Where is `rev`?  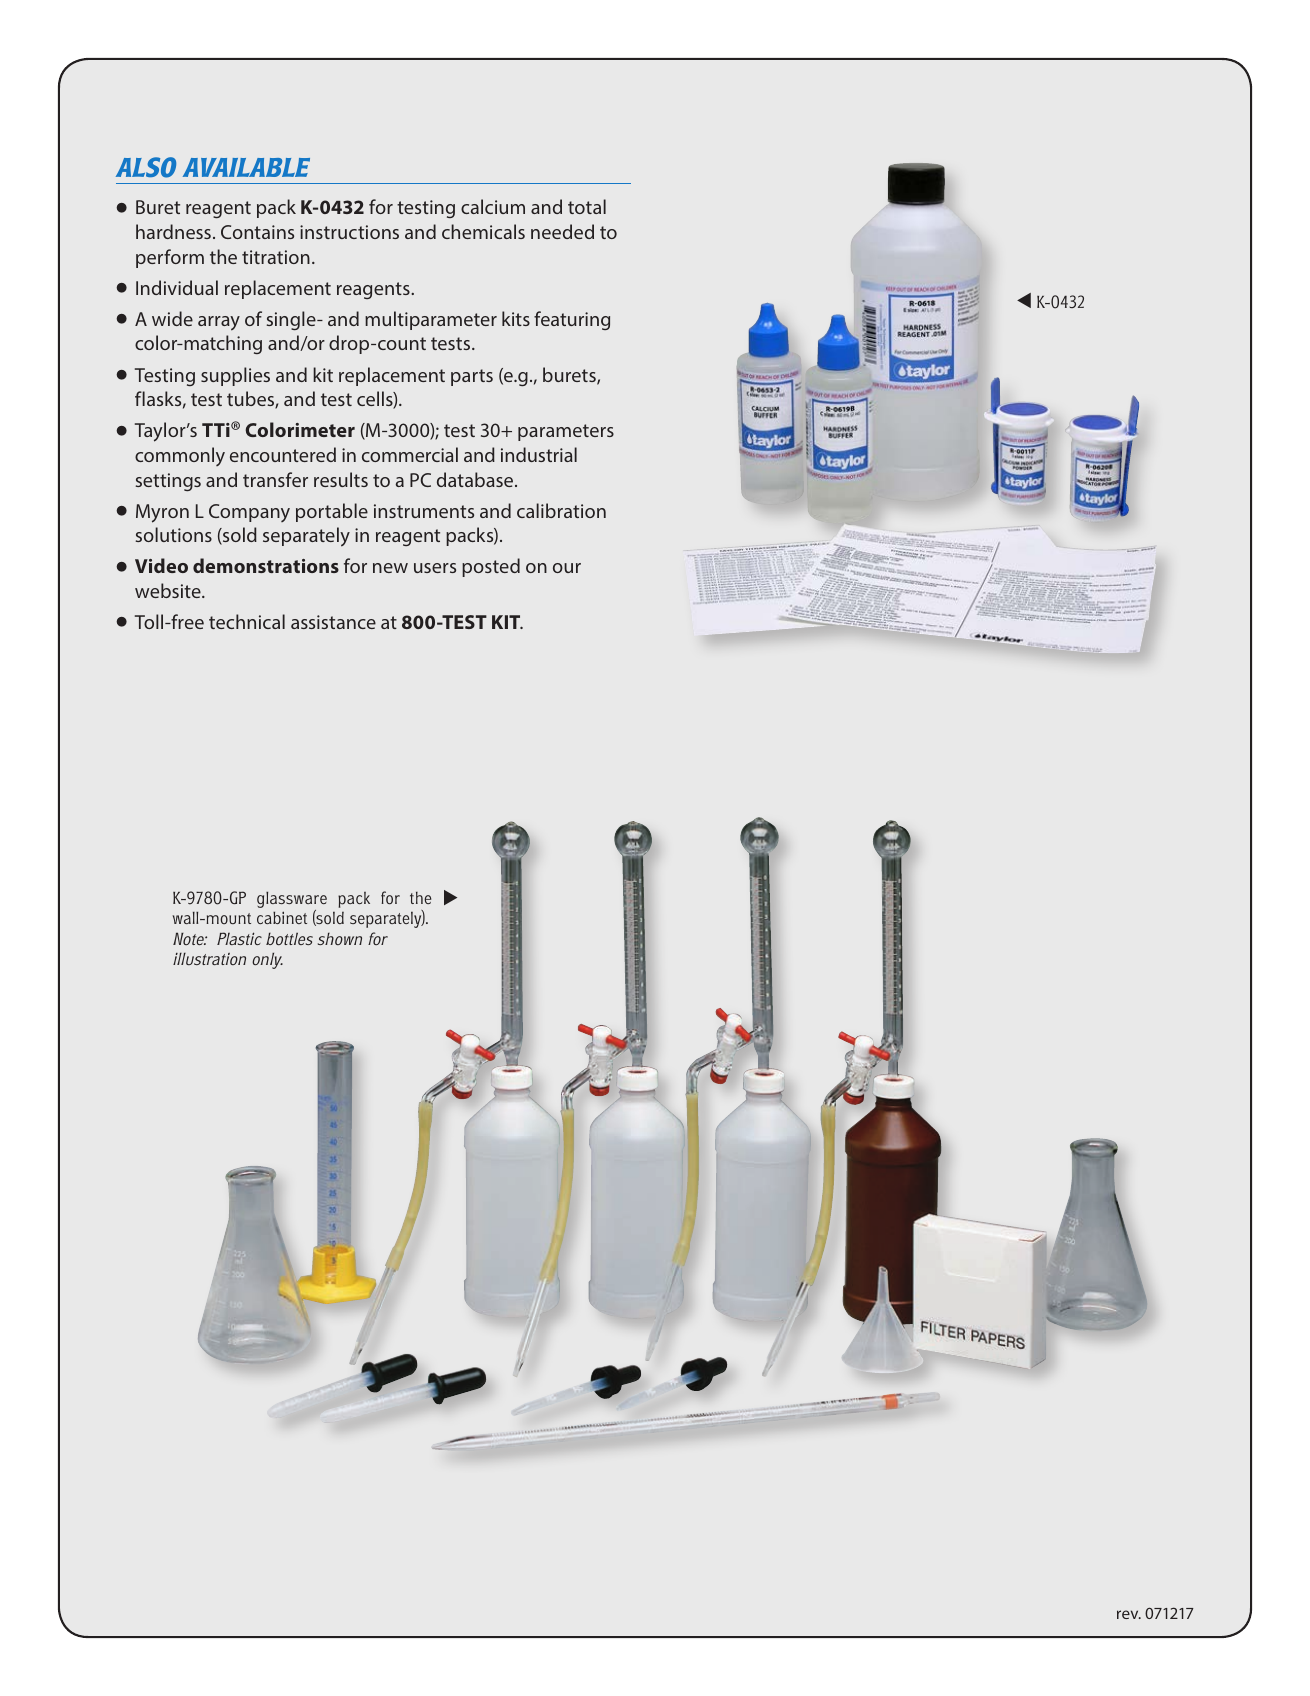 rev is located at coordinates (1129, 1614).
